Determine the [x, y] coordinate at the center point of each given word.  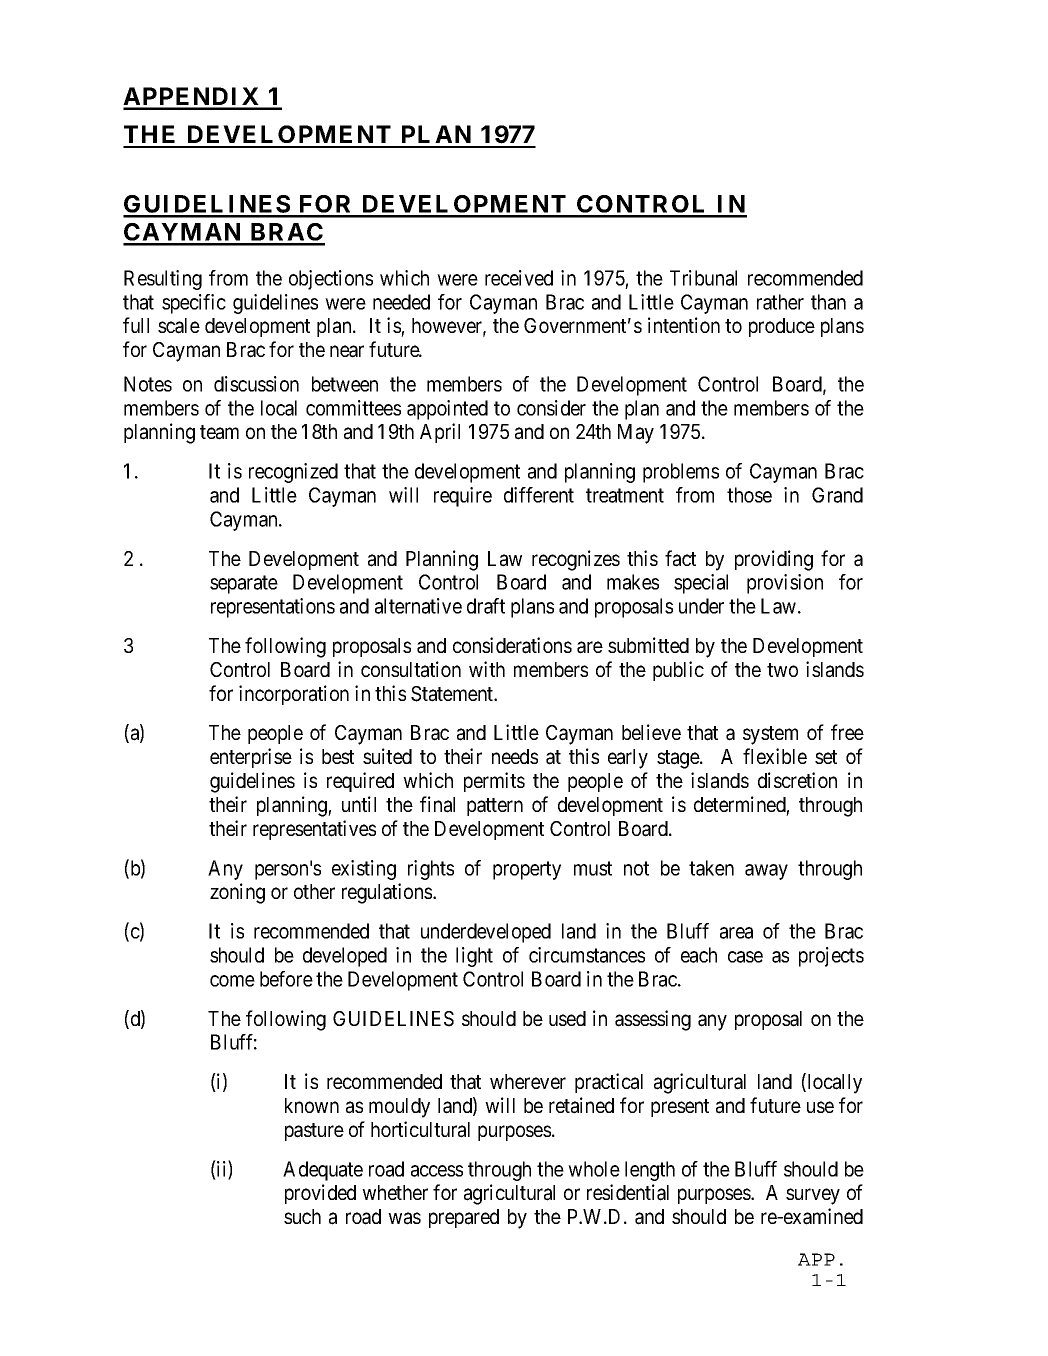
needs [515, 756]
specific [194, 304]
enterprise [251, 758]
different [539, 495]
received [519, 278]
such [302, 1216]
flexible [775, 756]
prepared [464, 1218]
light [474, 957]
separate [244, 585]
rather [780, 302]
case [745, 957]
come [232, 981]
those [749, 495]
